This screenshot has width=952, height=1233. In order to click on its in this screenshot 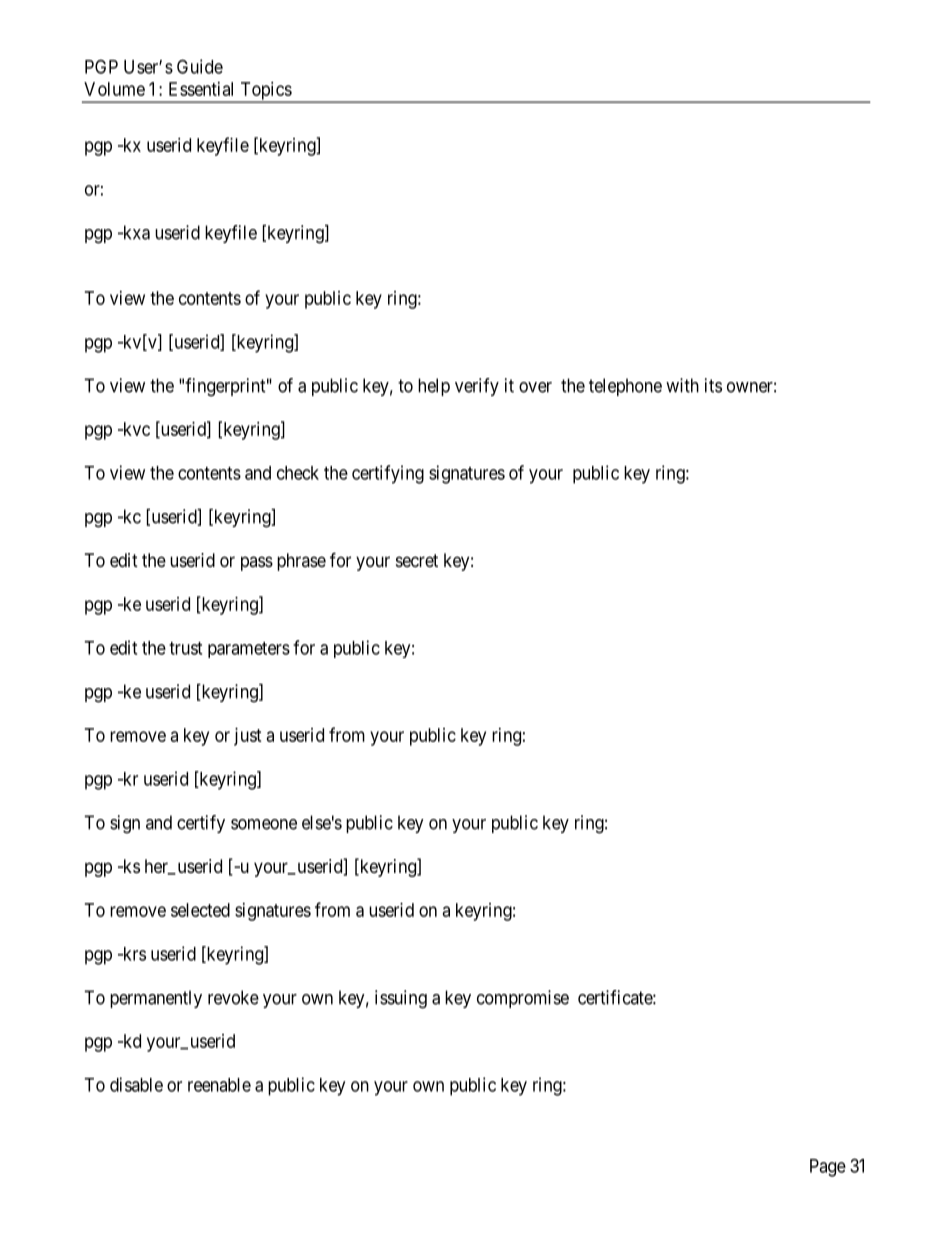, I will do `click(713, 385)`.
